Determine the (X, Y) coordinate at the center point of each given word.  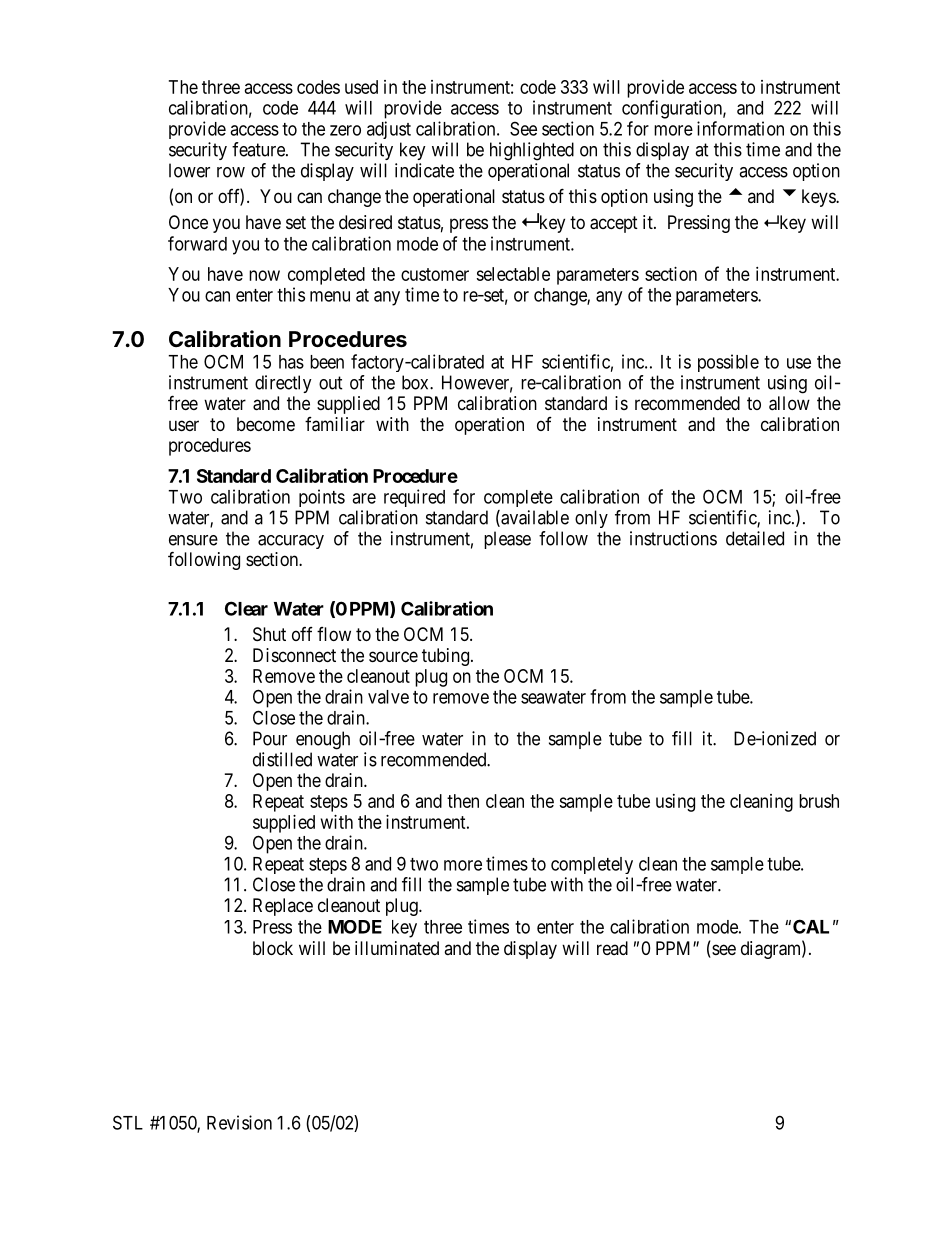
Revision (239, 1122)
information (740, 128)
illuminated (397, 948)
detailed (755, 538)
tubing (445, 657)
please (507, 540)
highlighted (532, 151)
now (264, 275)
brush (819, 801)
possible (728, 363)
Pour (270, 738)
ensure (193, 540)
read (612, 948)
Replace (283, 907)
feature (259, 149)
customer (435, 274)
